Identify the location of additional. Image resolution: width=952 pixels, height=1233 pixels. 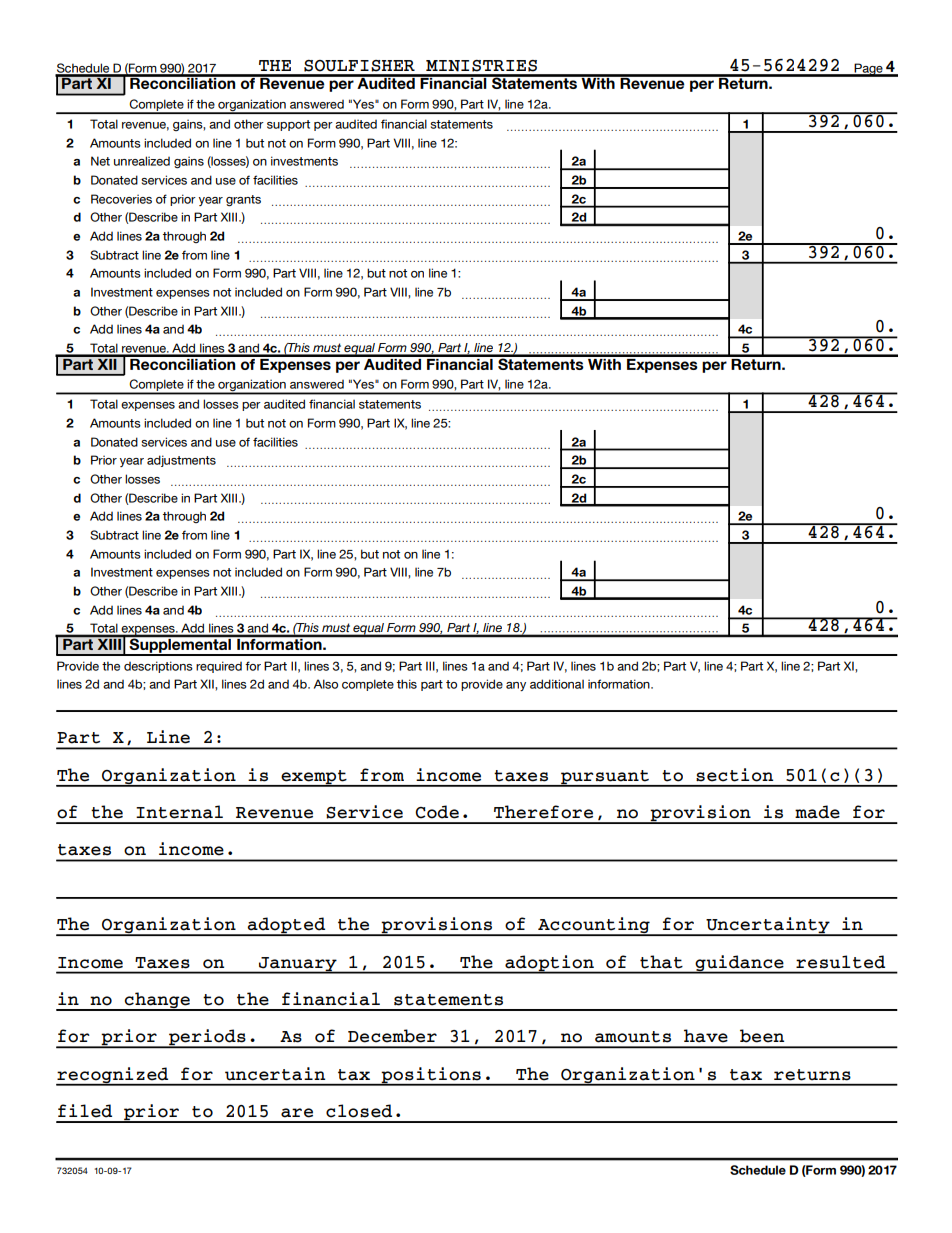
(557, 684).
